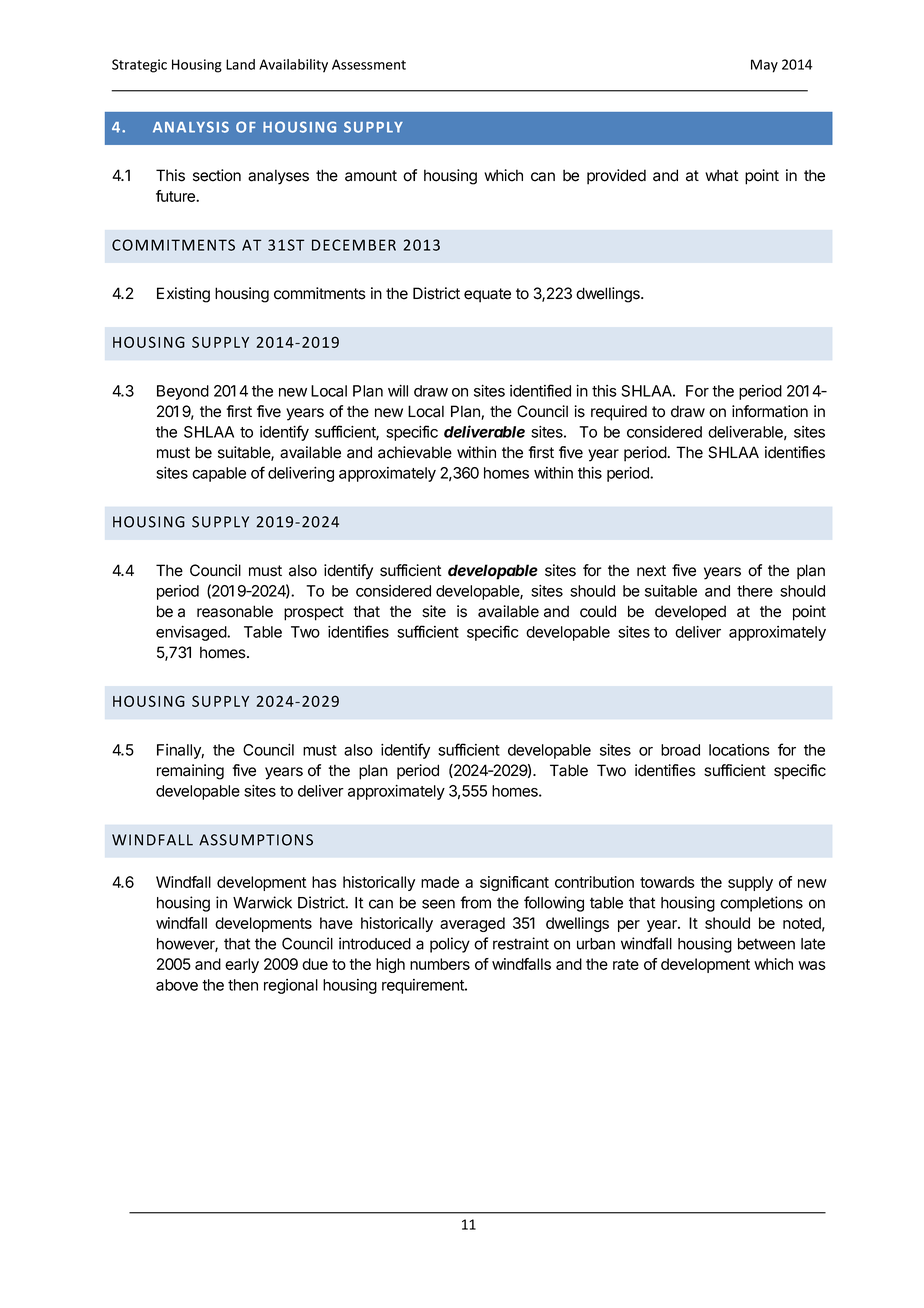 The height and width of the document is (1308, 924). Describe the element at coordinates (680, 750) in the document. I see `broad` at that location.
